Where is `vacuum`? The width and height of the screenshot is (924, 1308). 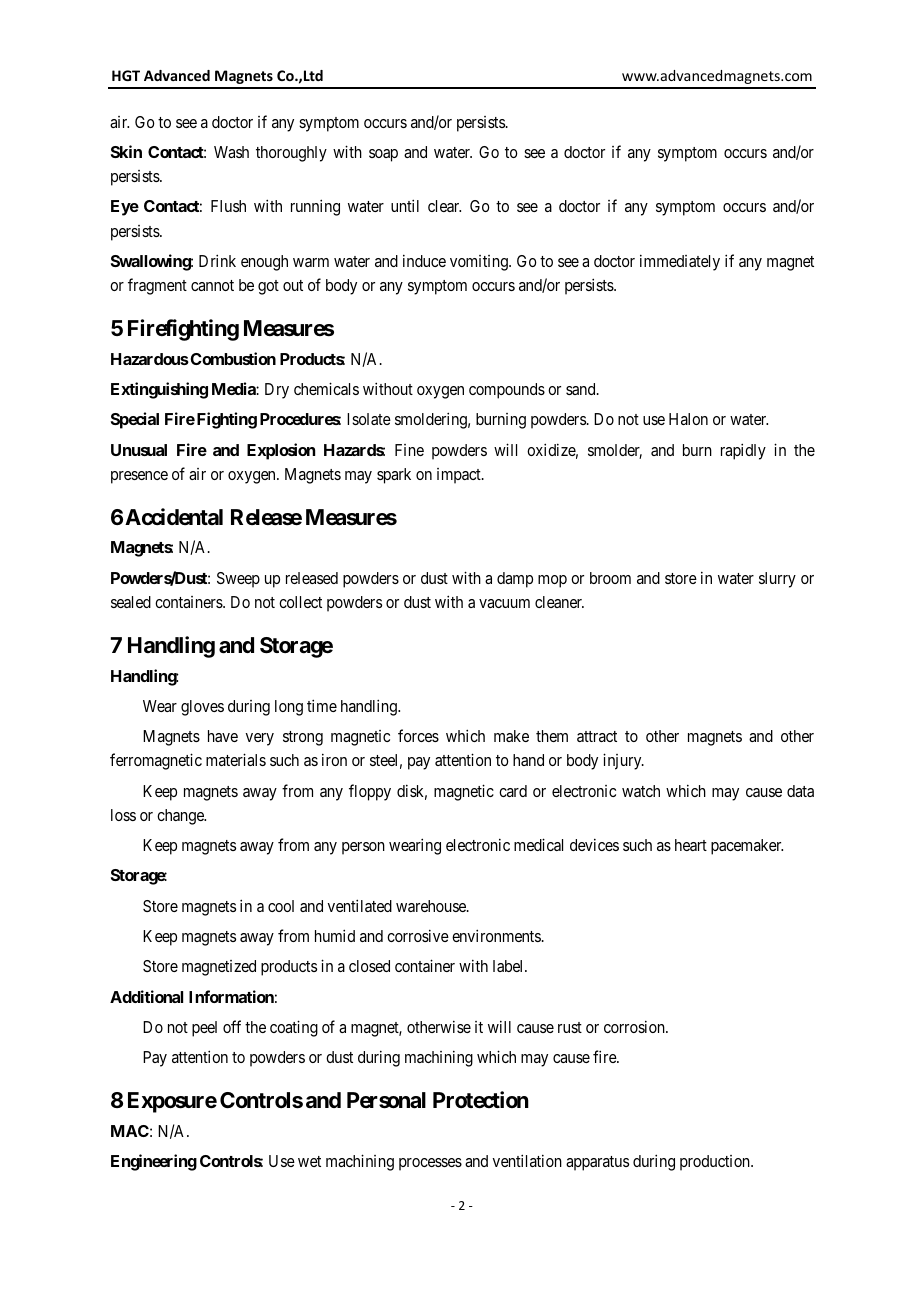
vacuum is located at coordinates (504, 603).
